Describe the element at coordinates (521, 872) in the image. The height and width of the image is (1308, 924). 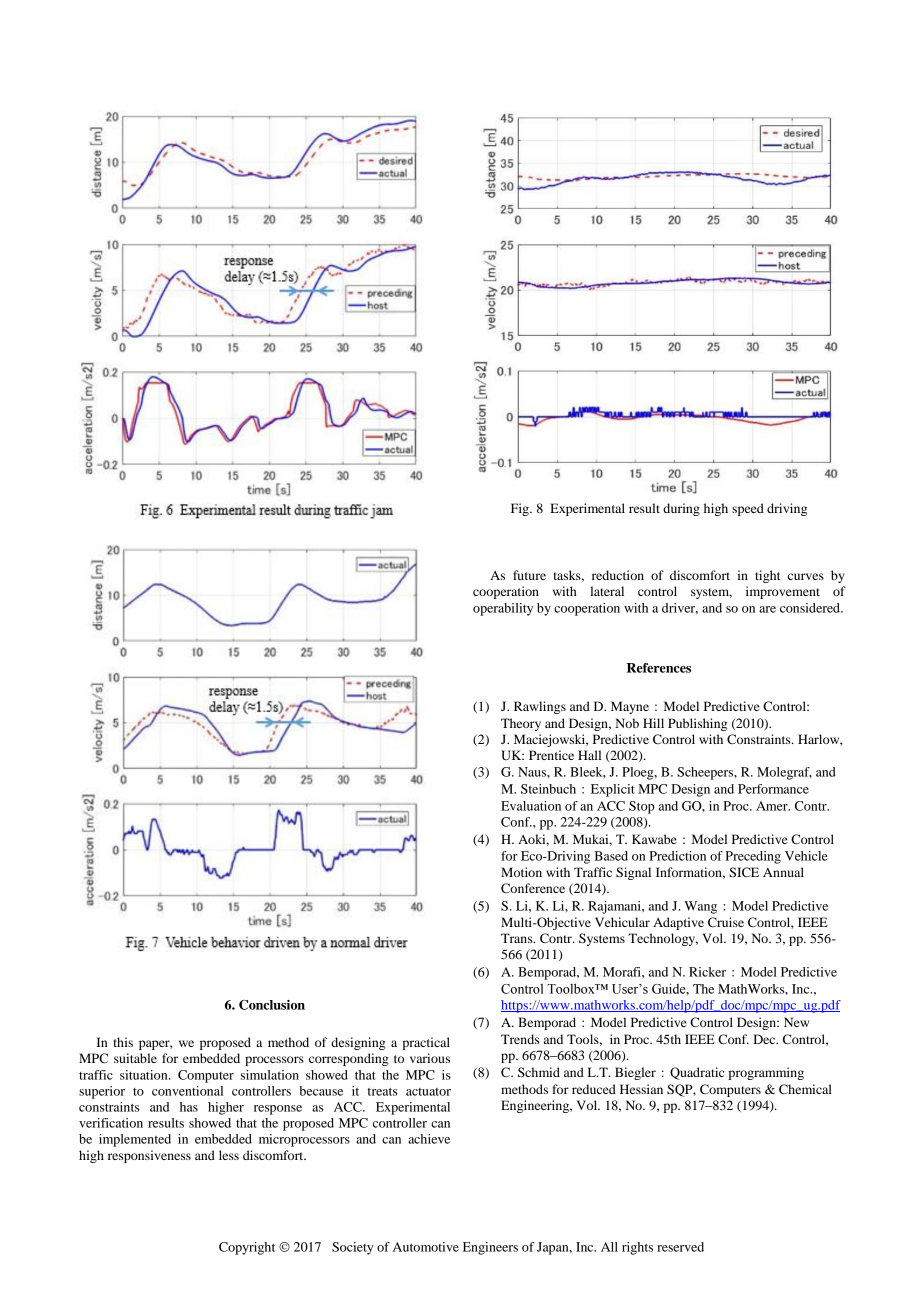
I see `Motion` at that location.
